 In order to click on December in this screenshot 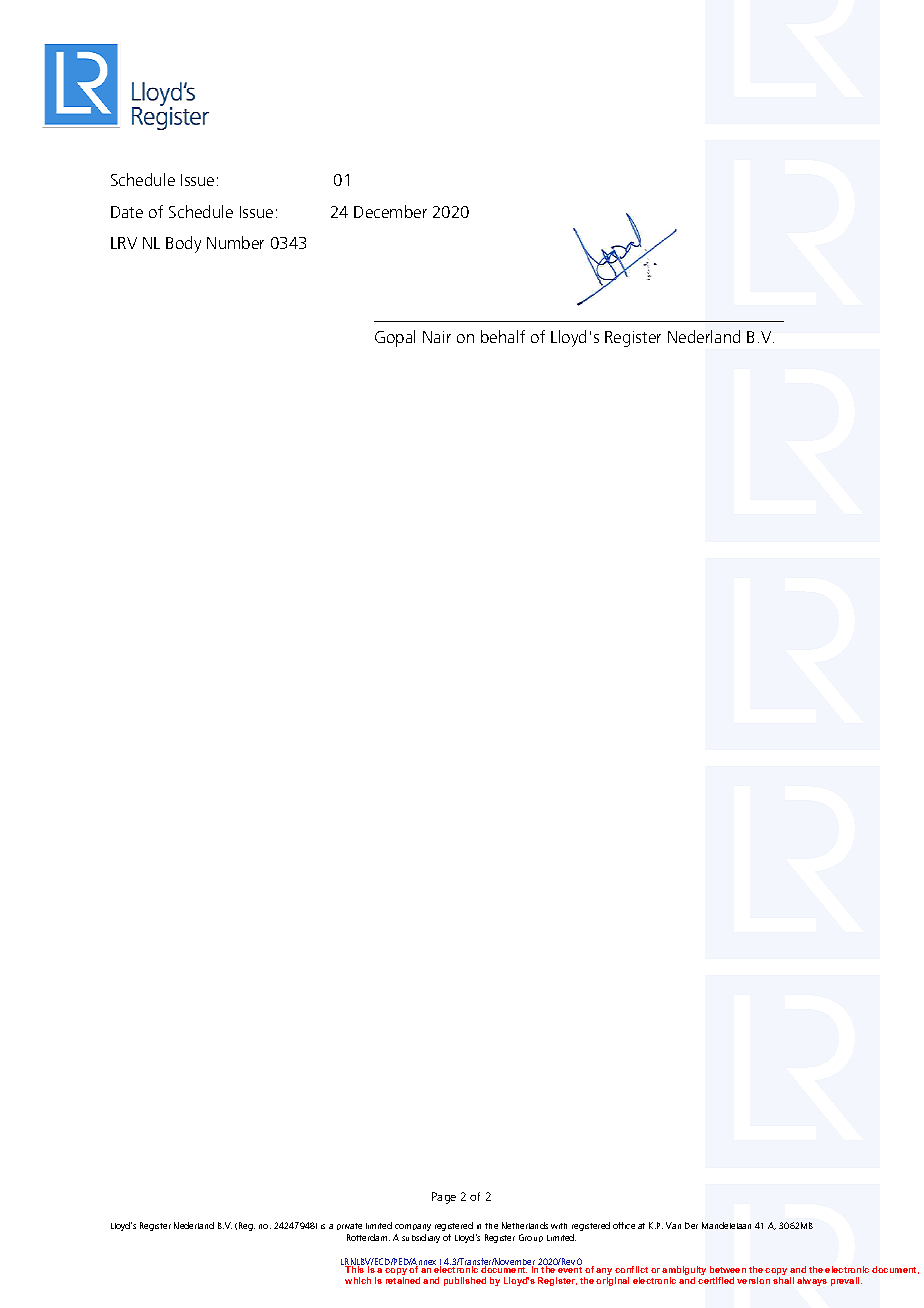, I will do `click(390, 211)`.
